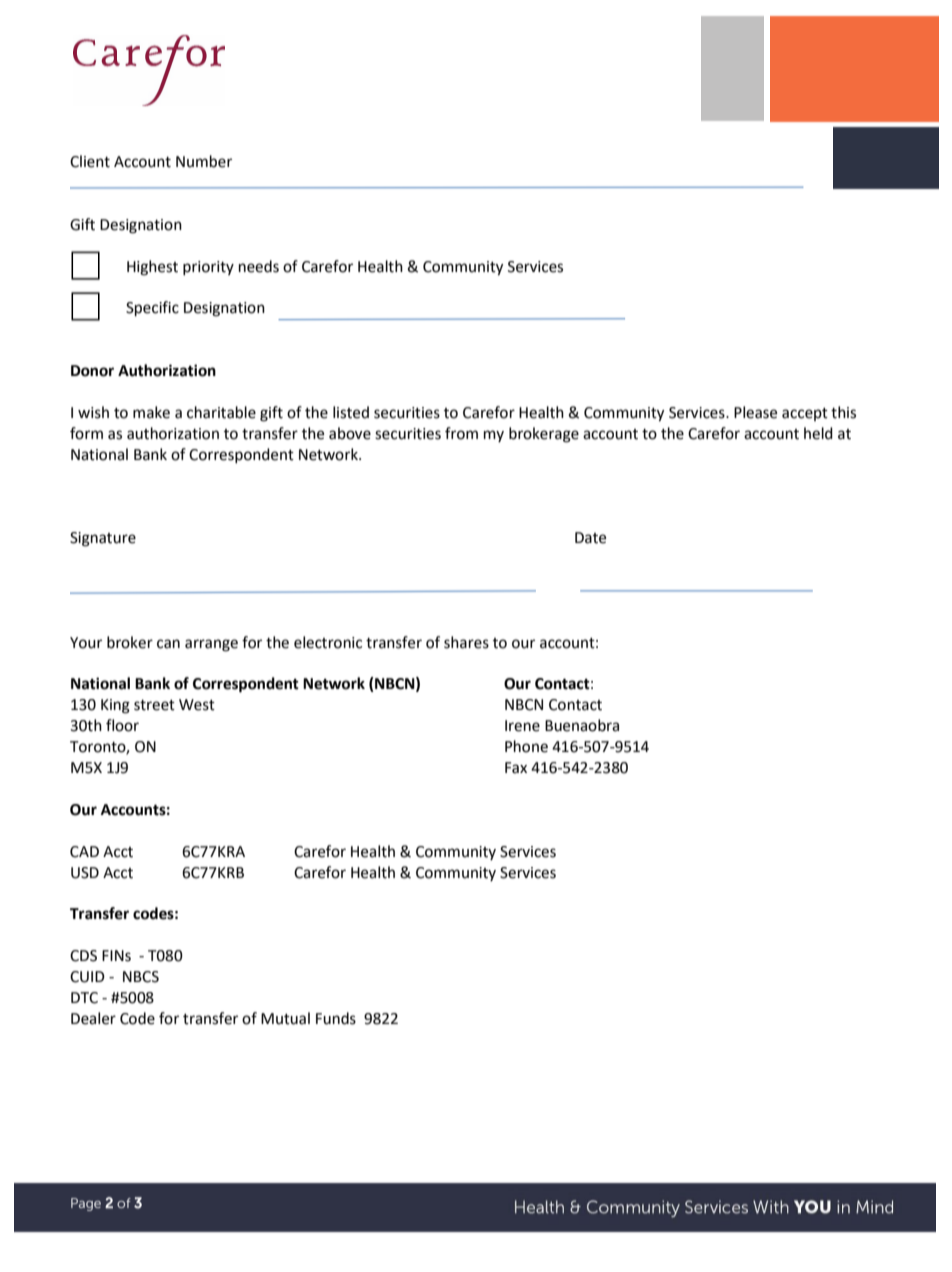 The width and height of the document is (952, 1272). What do you see at coordinates (755, 412) in the document?
I see `Please` at bounding box center [755, 412].
